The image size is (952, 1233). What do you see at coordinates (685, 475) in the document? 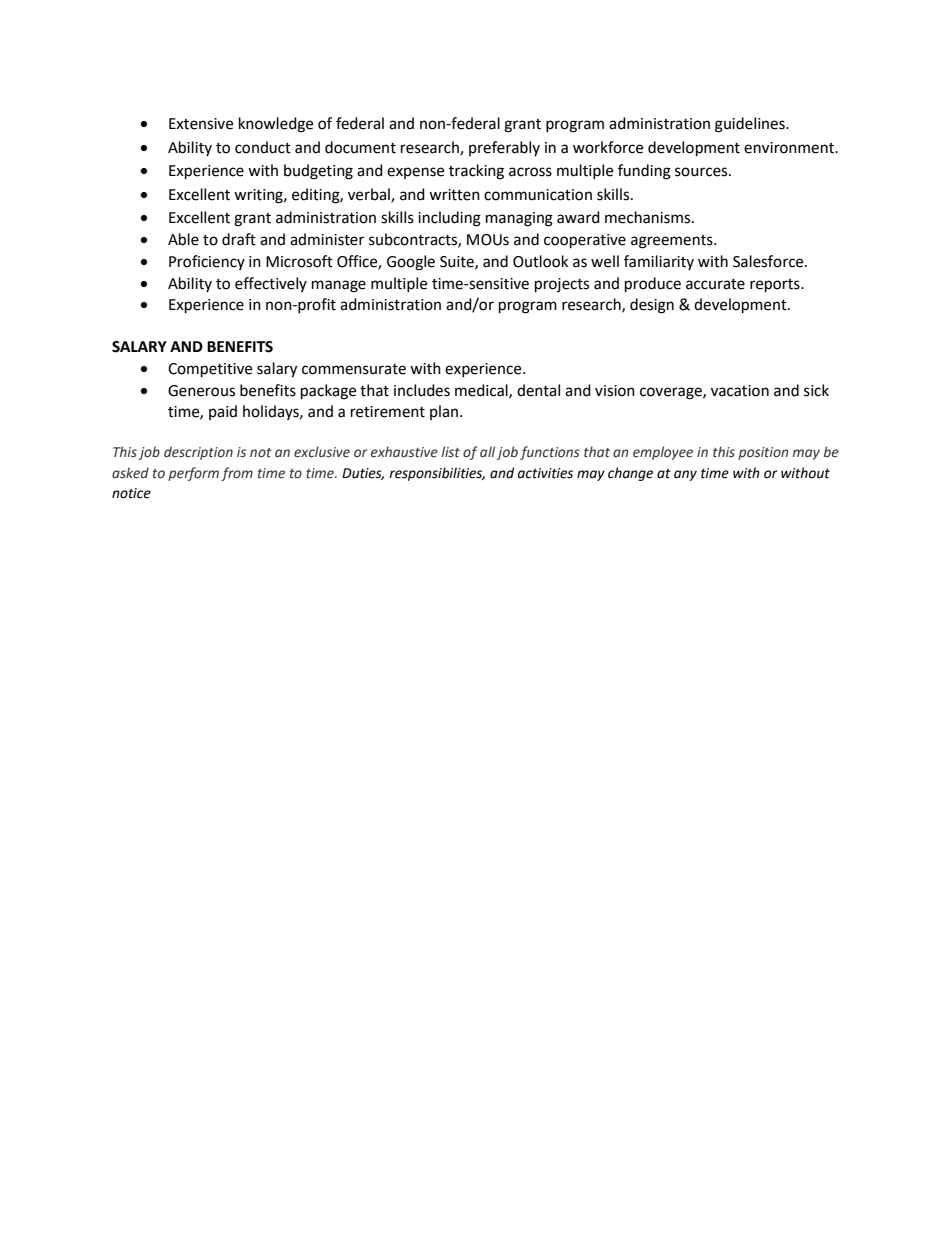
I see `any` at bounding box center [685, 475].
